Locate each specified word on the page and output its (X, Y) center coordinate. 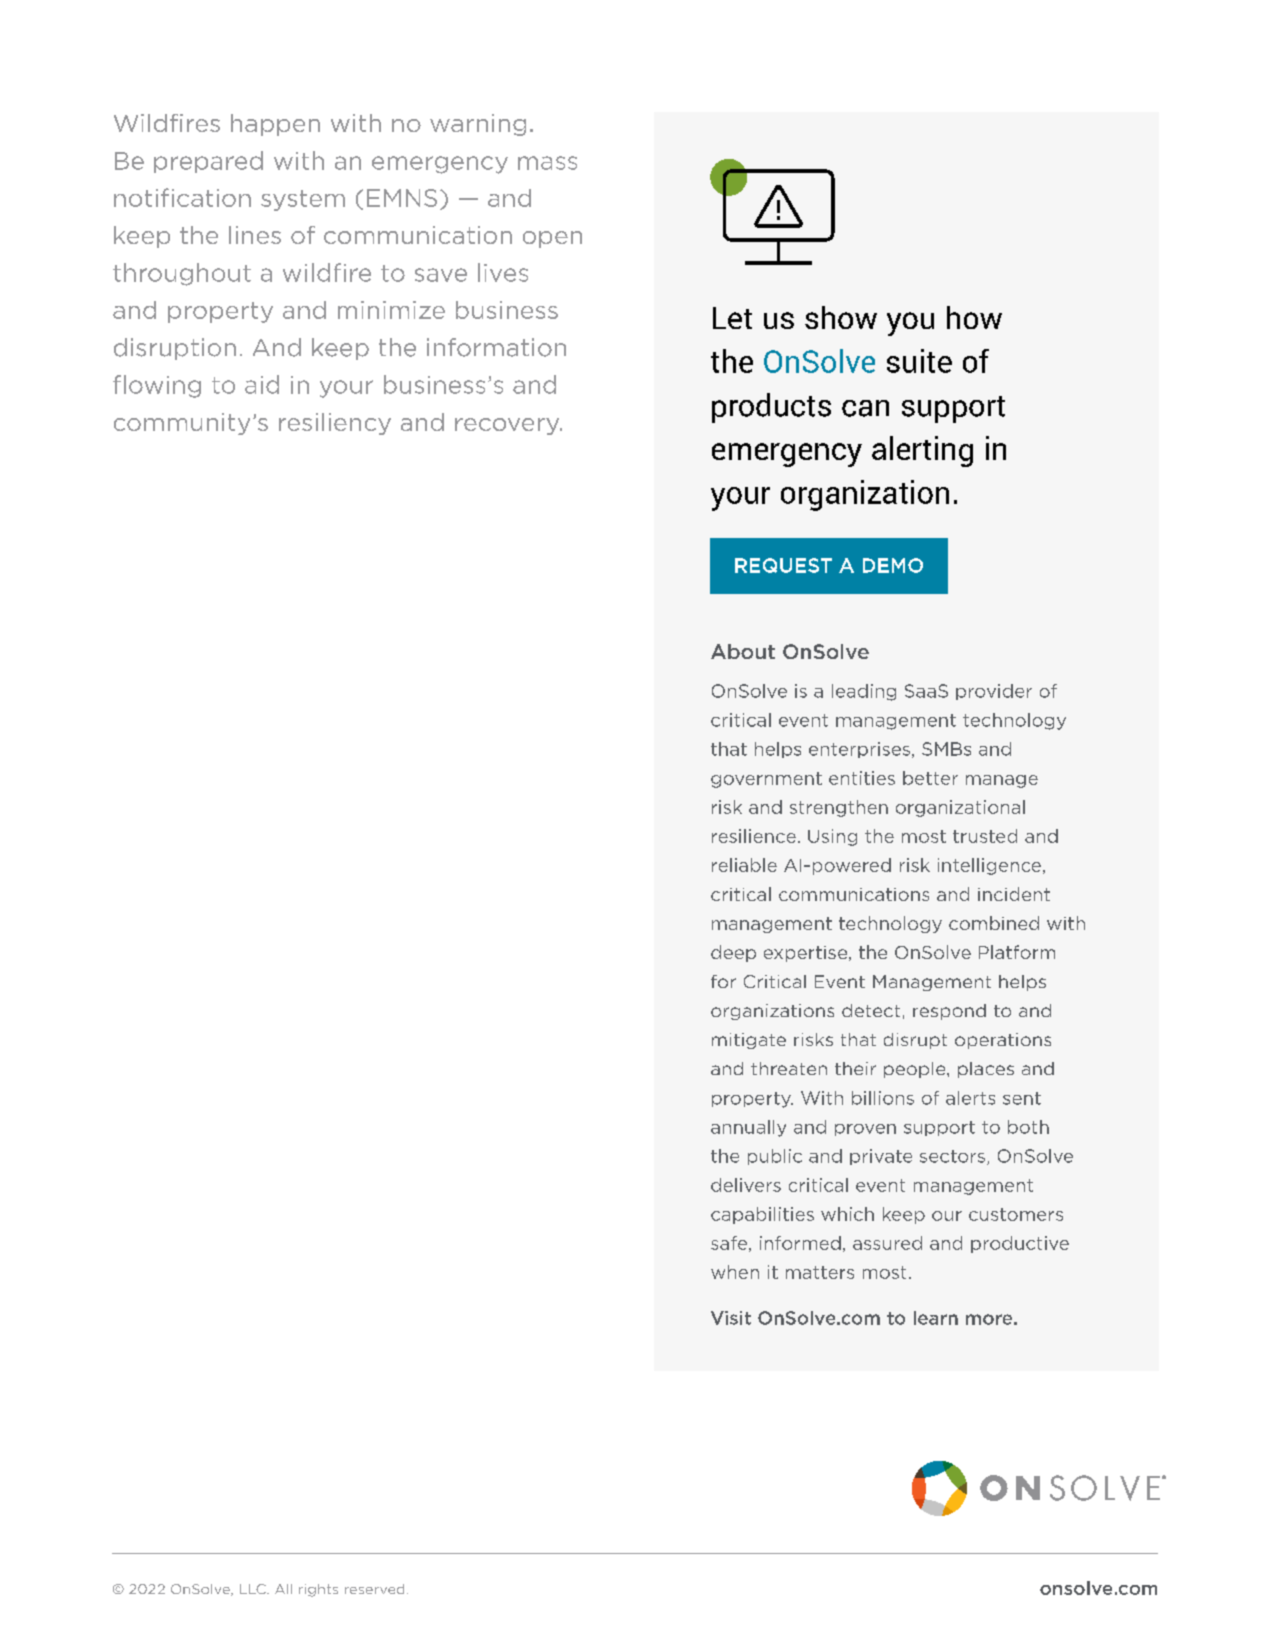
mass (547, 163)
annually (748, 1128)
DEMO (893, 565)
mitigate (749, 1041)
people (916, 1070)
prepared (208, 162)
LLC (254, 1589)
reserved (374, 1589)
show (841, 317)
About (743, 651)
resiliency (335, 424)
